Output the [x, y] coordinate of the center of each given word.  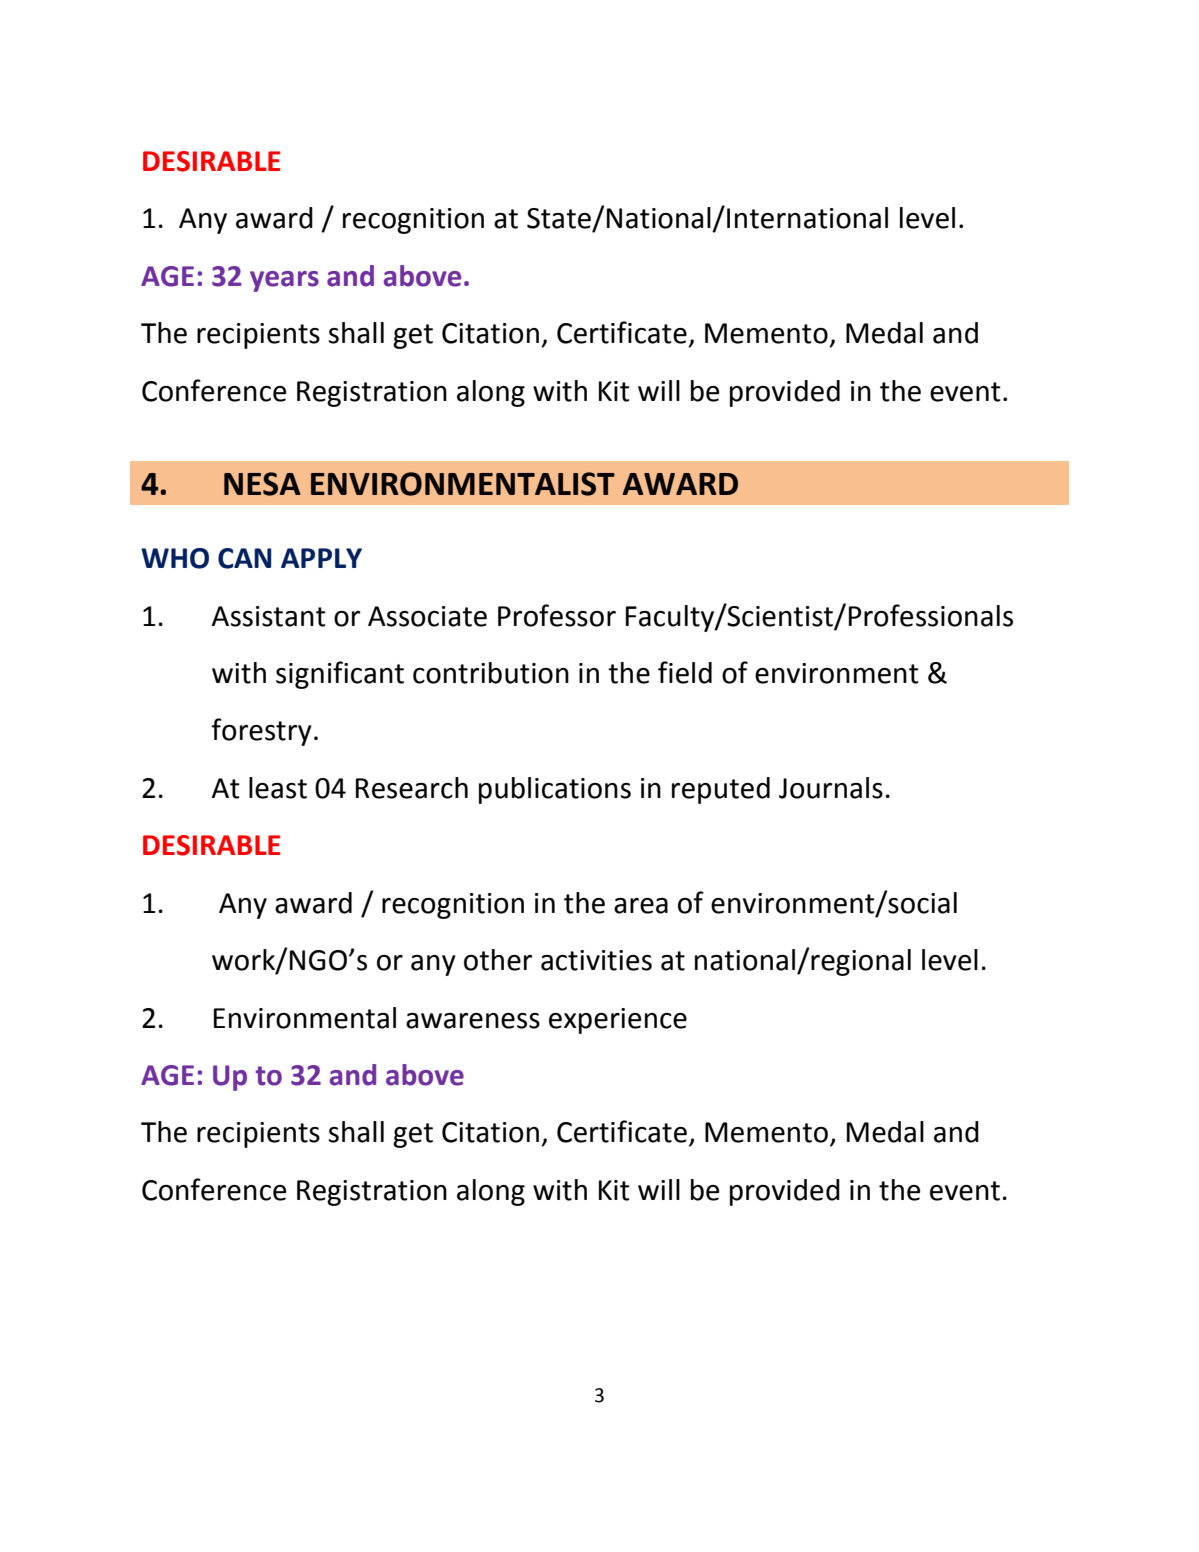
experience [618, 1021]
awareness [473, 1021]
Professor [557, 615]
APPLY [321, 558]
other [498, 960]
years [284, 281]
